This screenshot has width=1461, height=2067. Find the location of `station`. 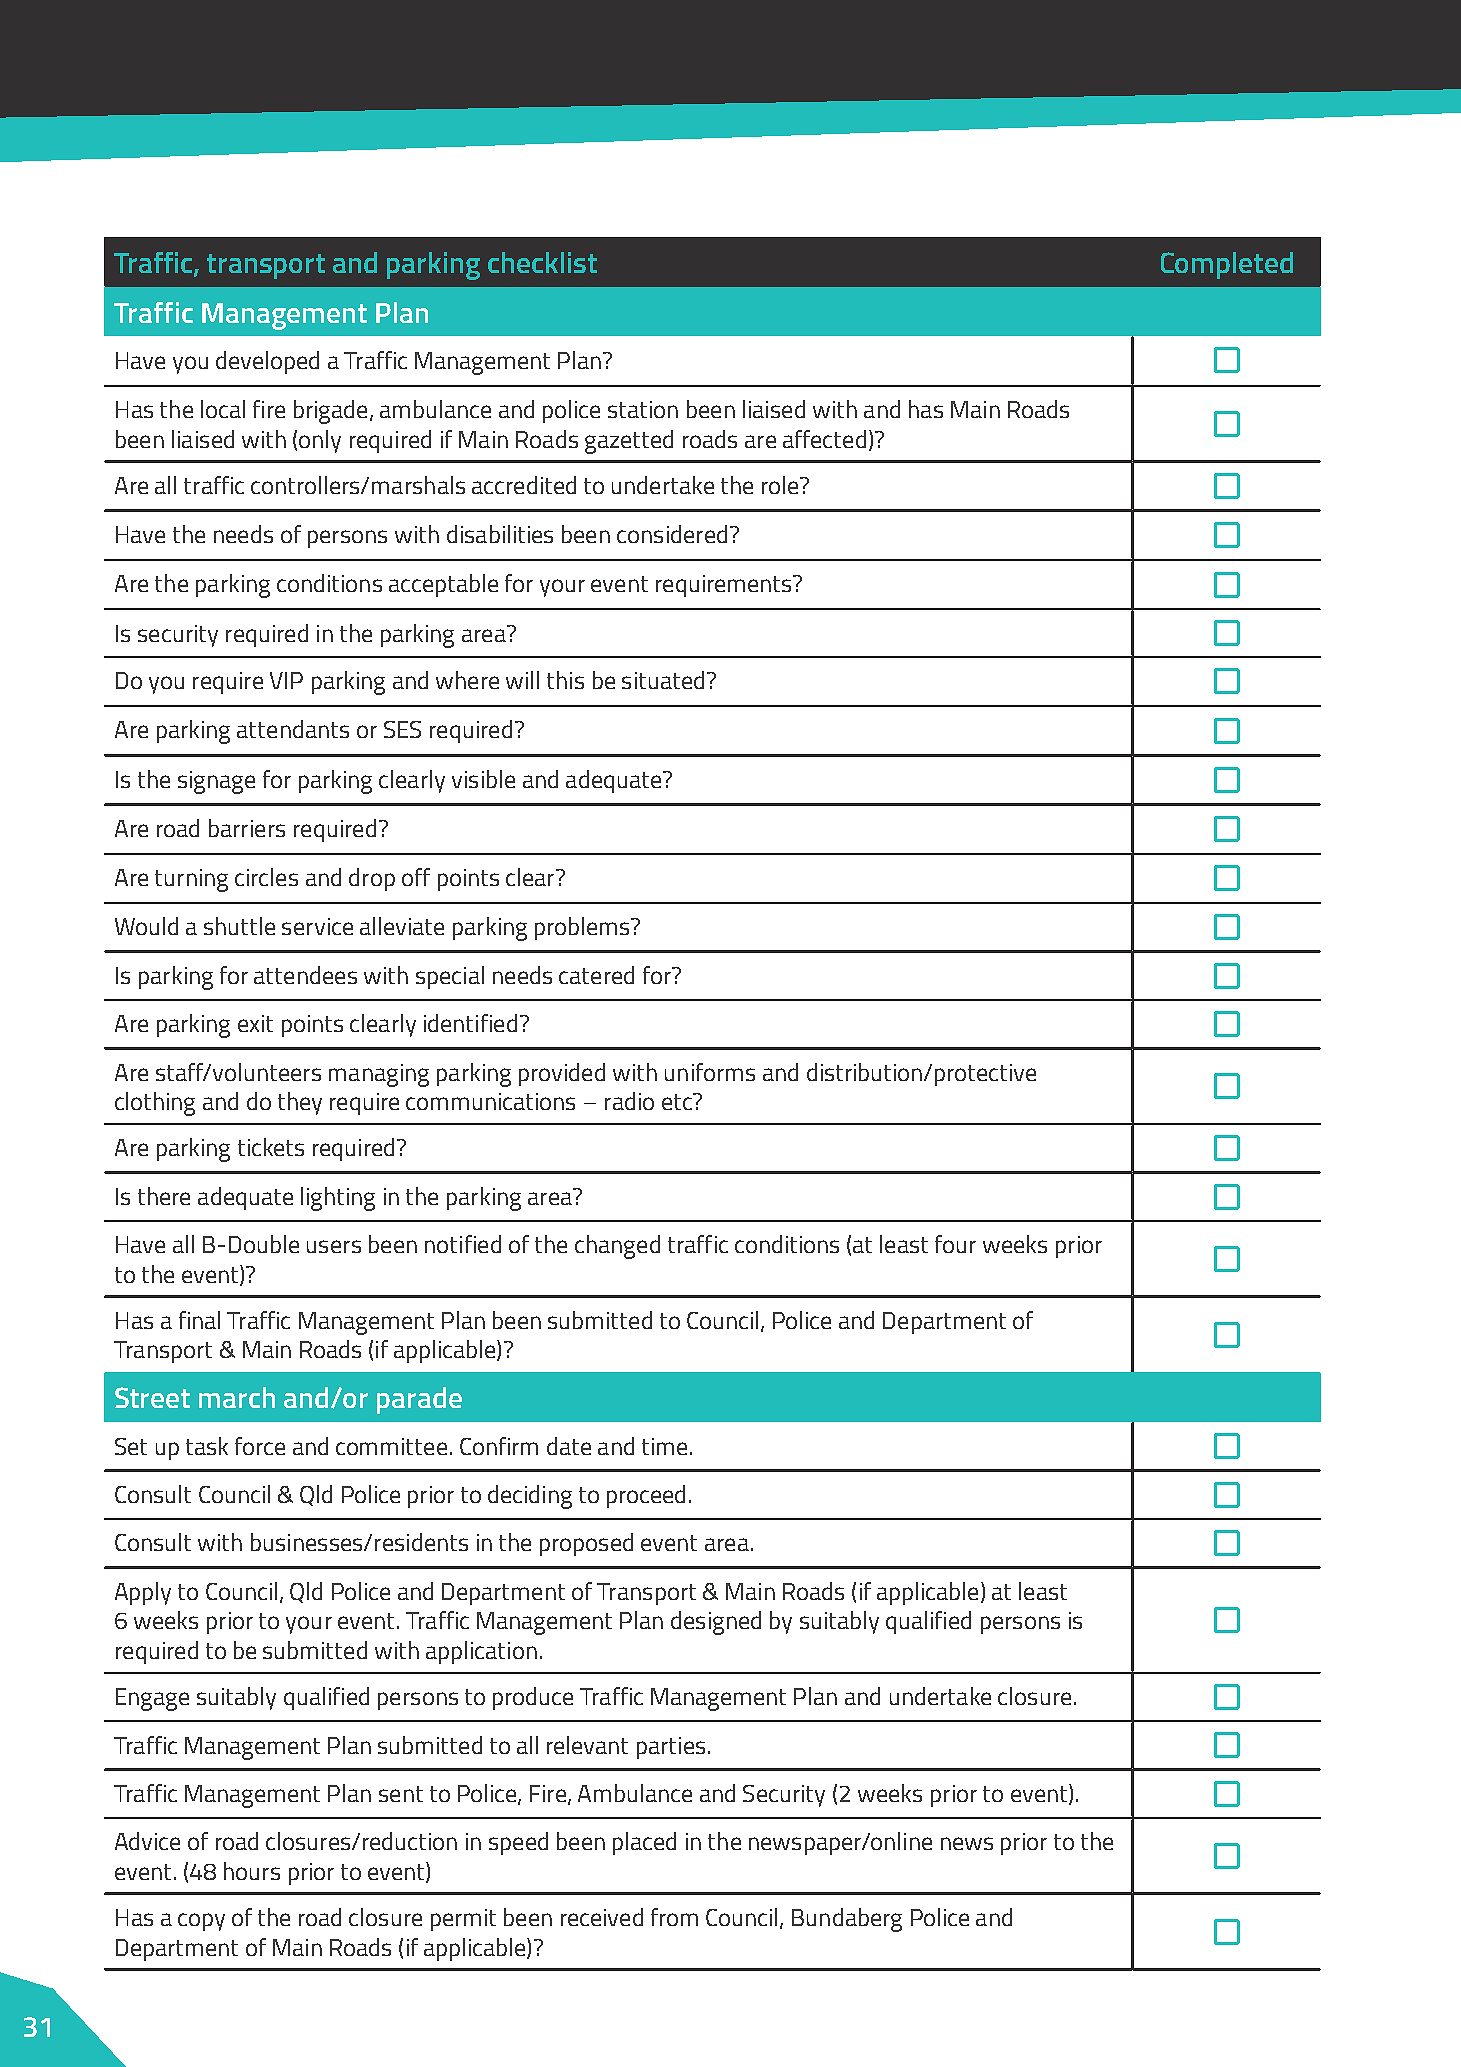

station is located at coordinates (643, 409).
